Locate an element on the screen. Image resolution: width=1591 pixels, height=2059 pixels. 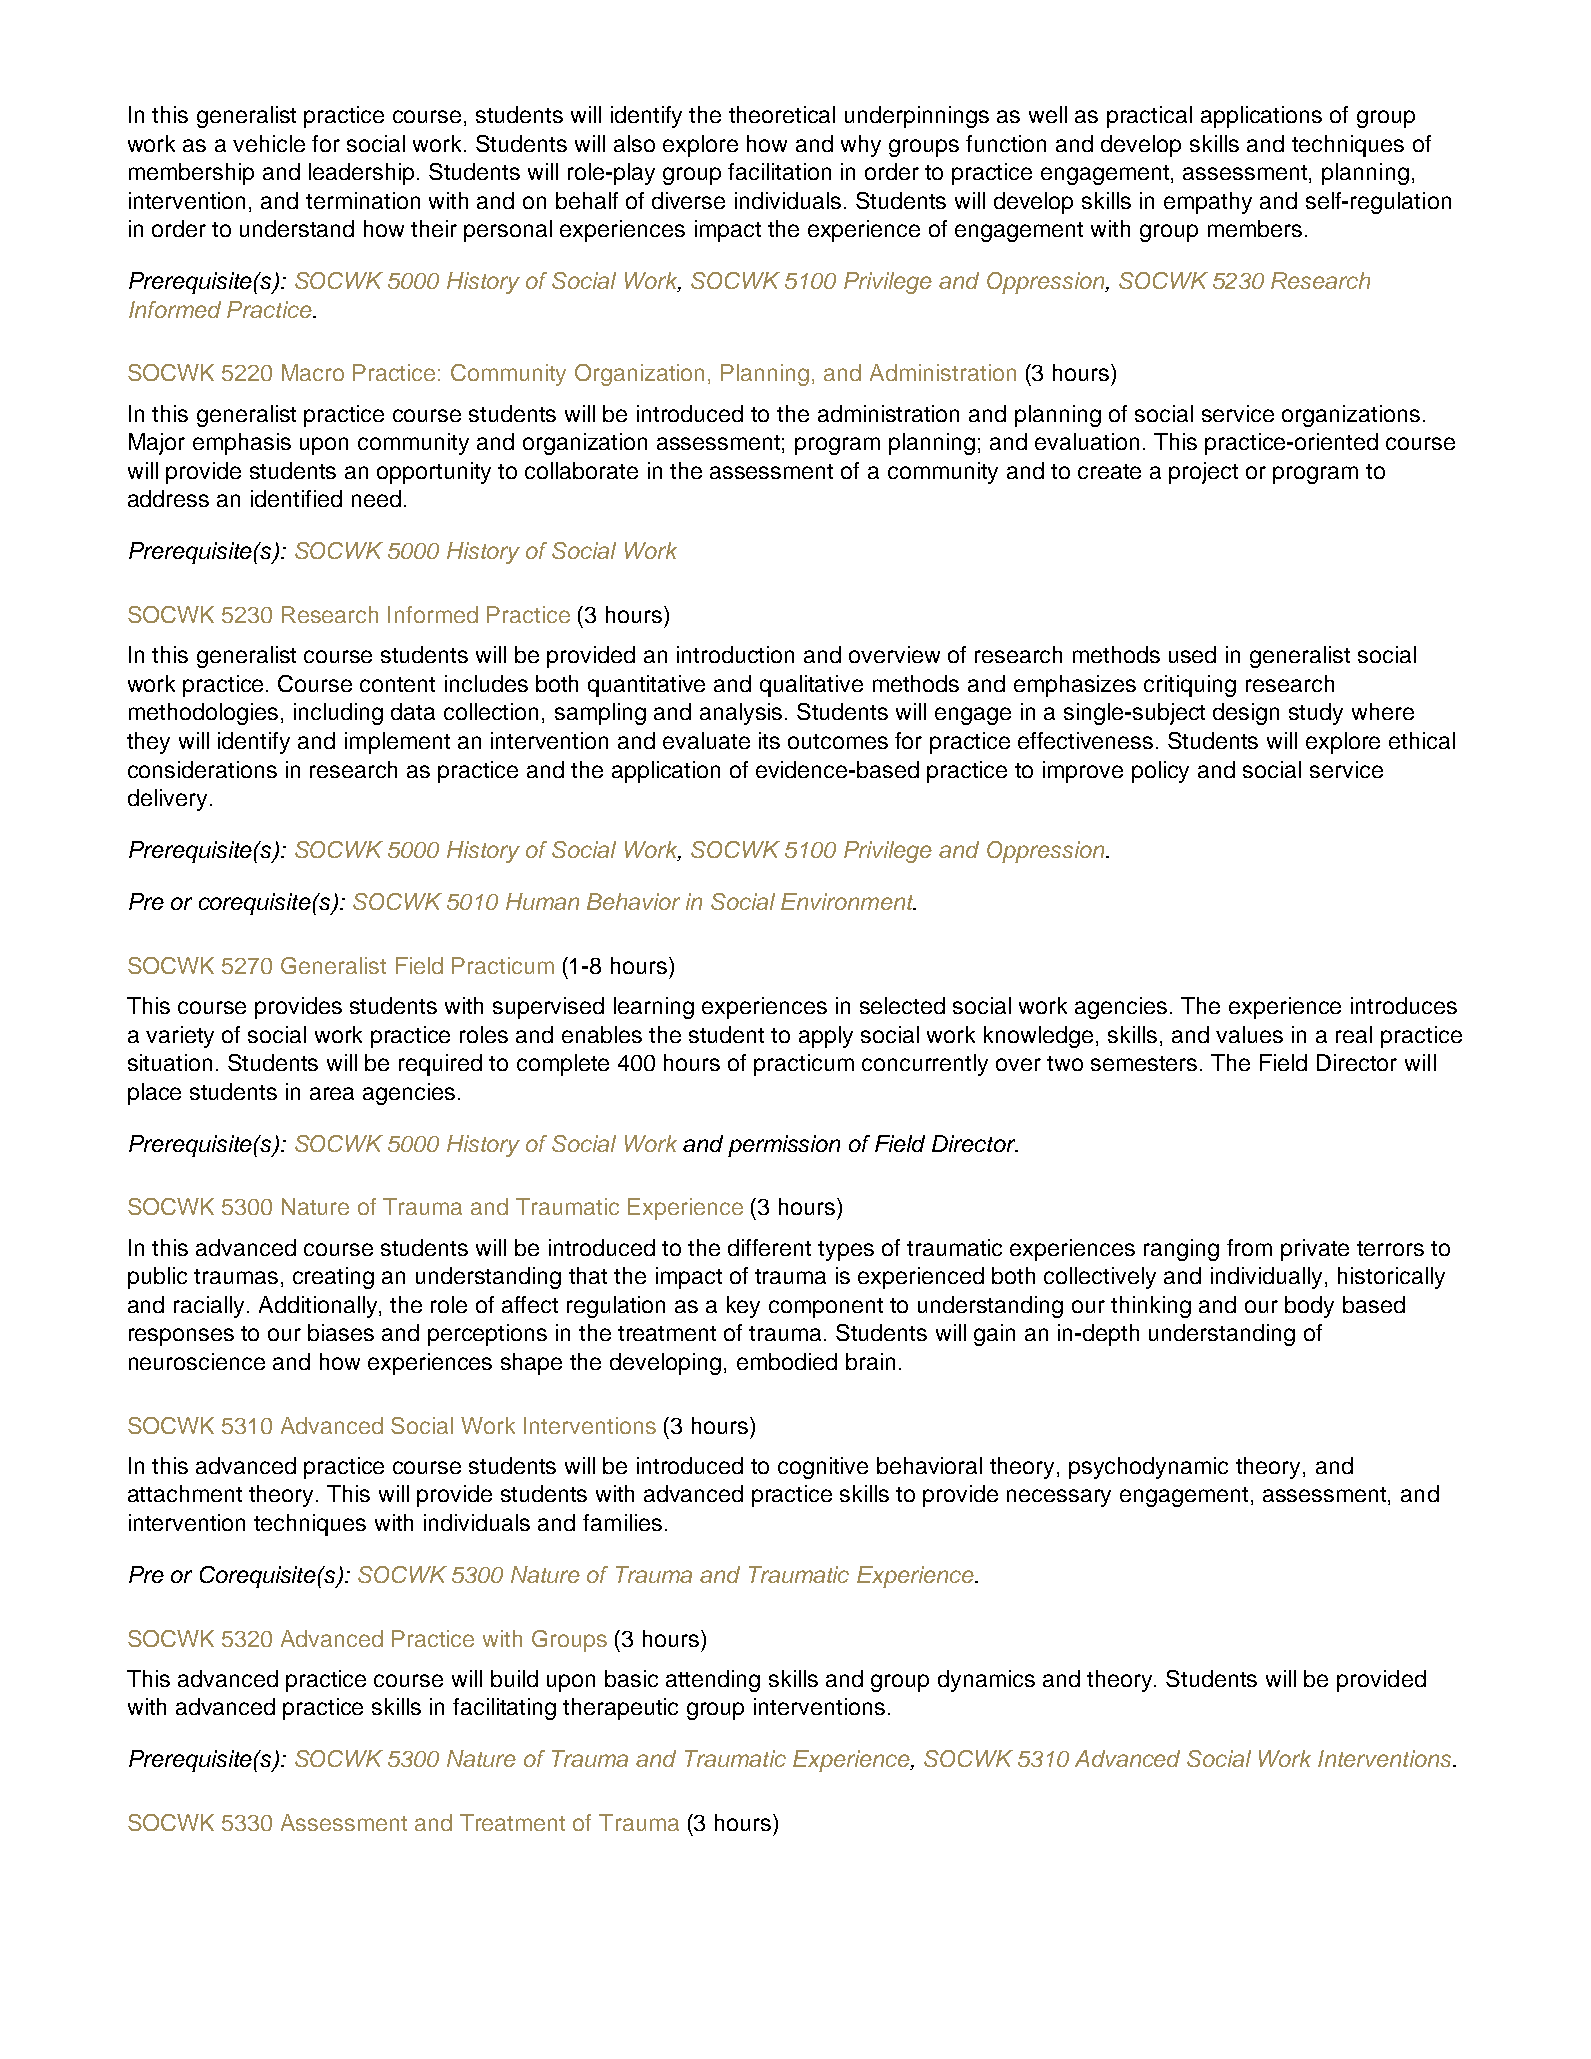
delivery is located at coordinates (167, 800).
